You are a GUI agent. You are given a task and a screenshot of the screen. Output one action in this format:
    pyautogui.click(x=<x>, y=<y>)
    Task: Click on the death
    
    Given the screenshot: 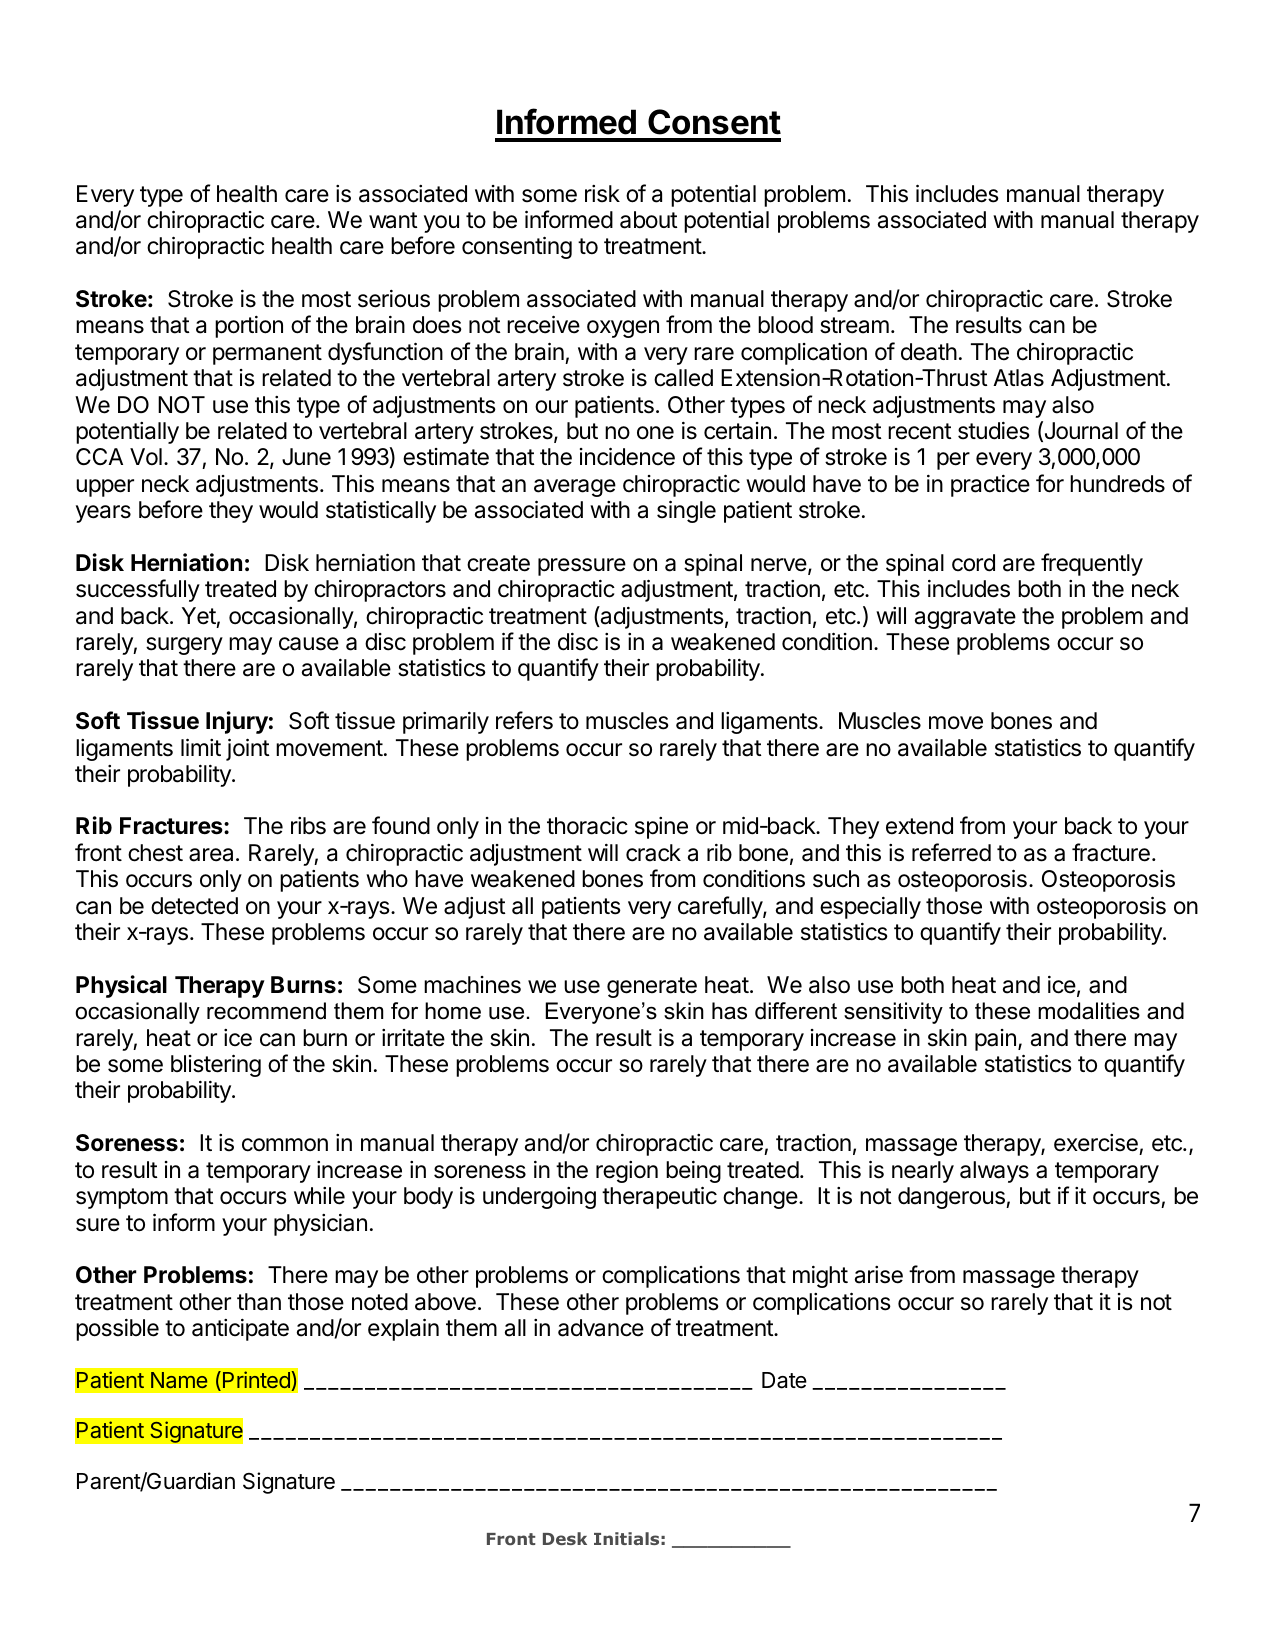 What is the action you would take?
    pyautogui.click(x=929, y=352)
